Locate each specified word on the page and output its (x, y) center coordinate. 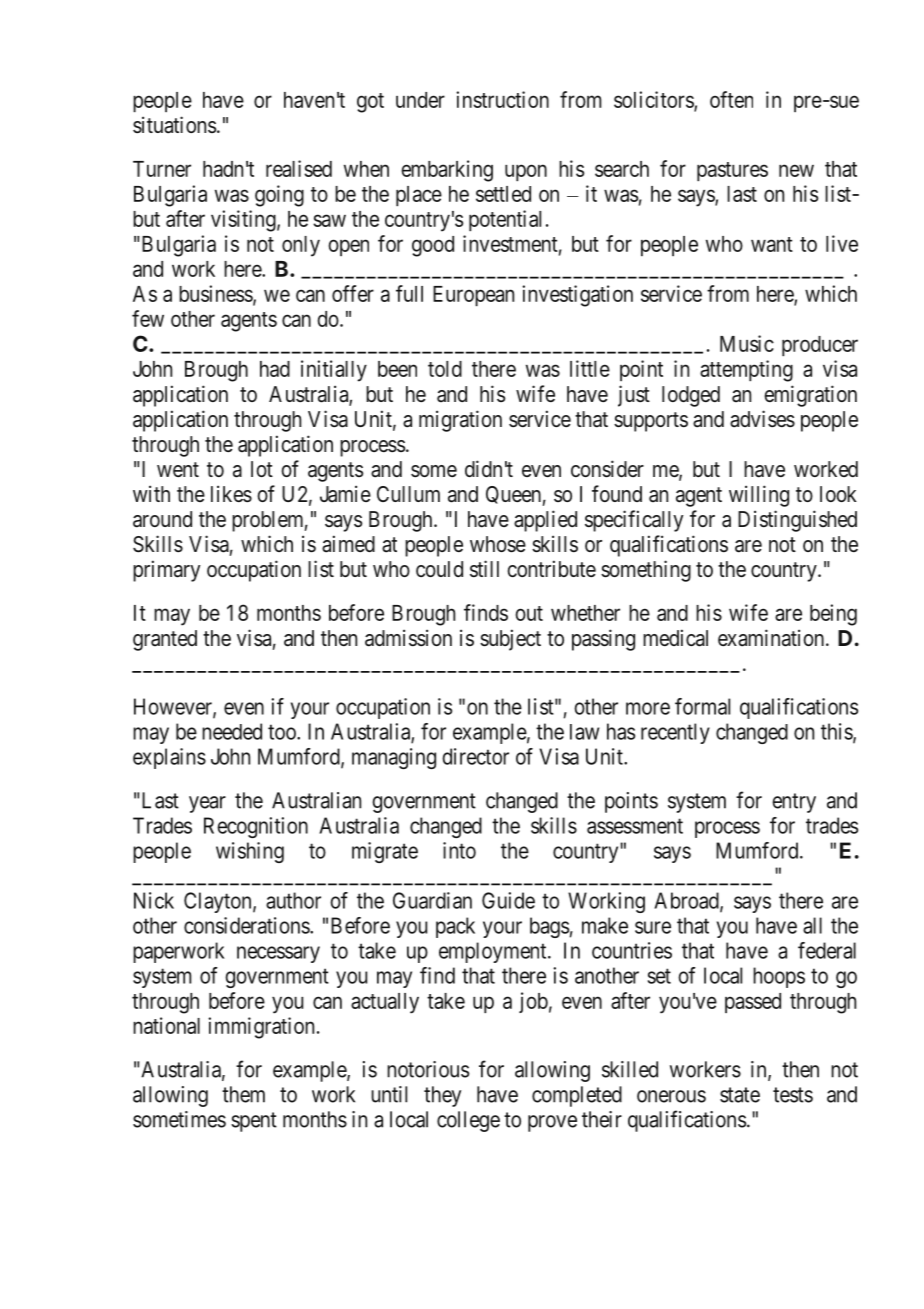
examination (772, 638)
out (529, 613)
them (243, 1094)
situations (174, 125)
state (740, 1095)
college (468, 1121)
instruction (502, 99)
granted (165, 640)
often (731, 99)
